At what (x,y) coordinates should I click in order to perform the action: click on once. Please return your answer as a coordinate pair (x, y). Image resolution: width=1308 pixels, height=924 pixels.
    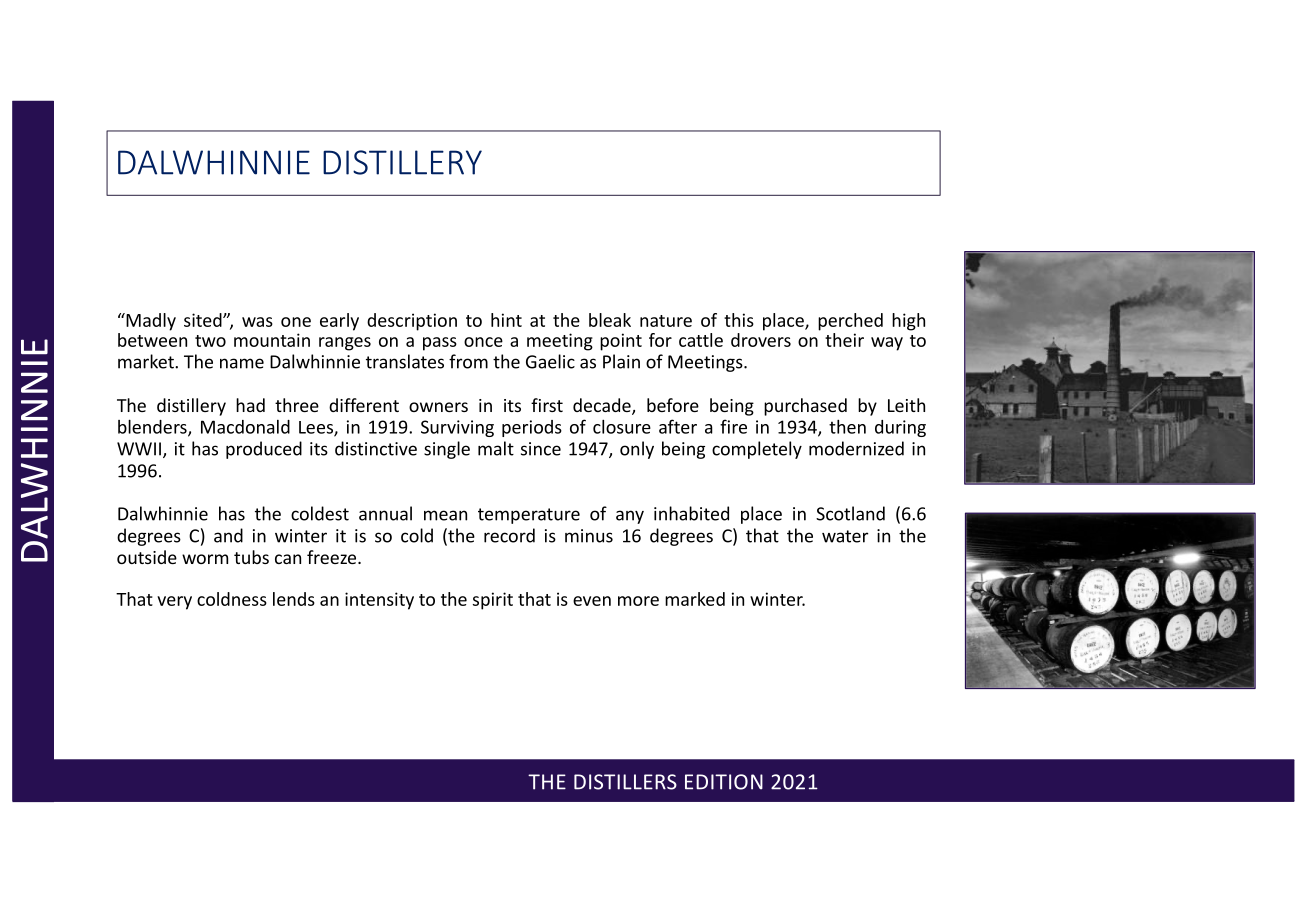
    Looking at the image, I should click on (483, 342).
